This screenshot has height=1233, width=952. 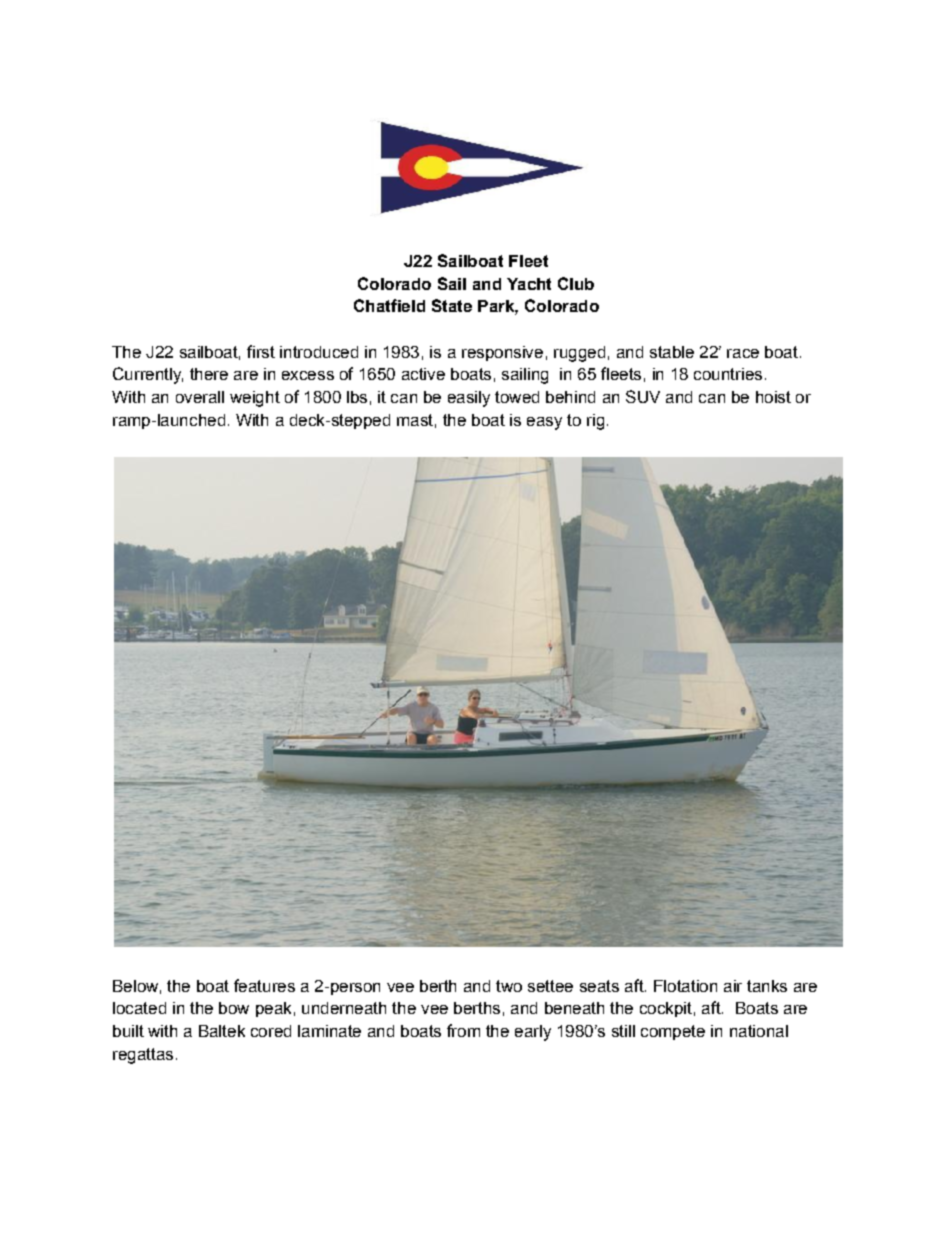 I want to click on Flotation, so click(x=685, y=986).
